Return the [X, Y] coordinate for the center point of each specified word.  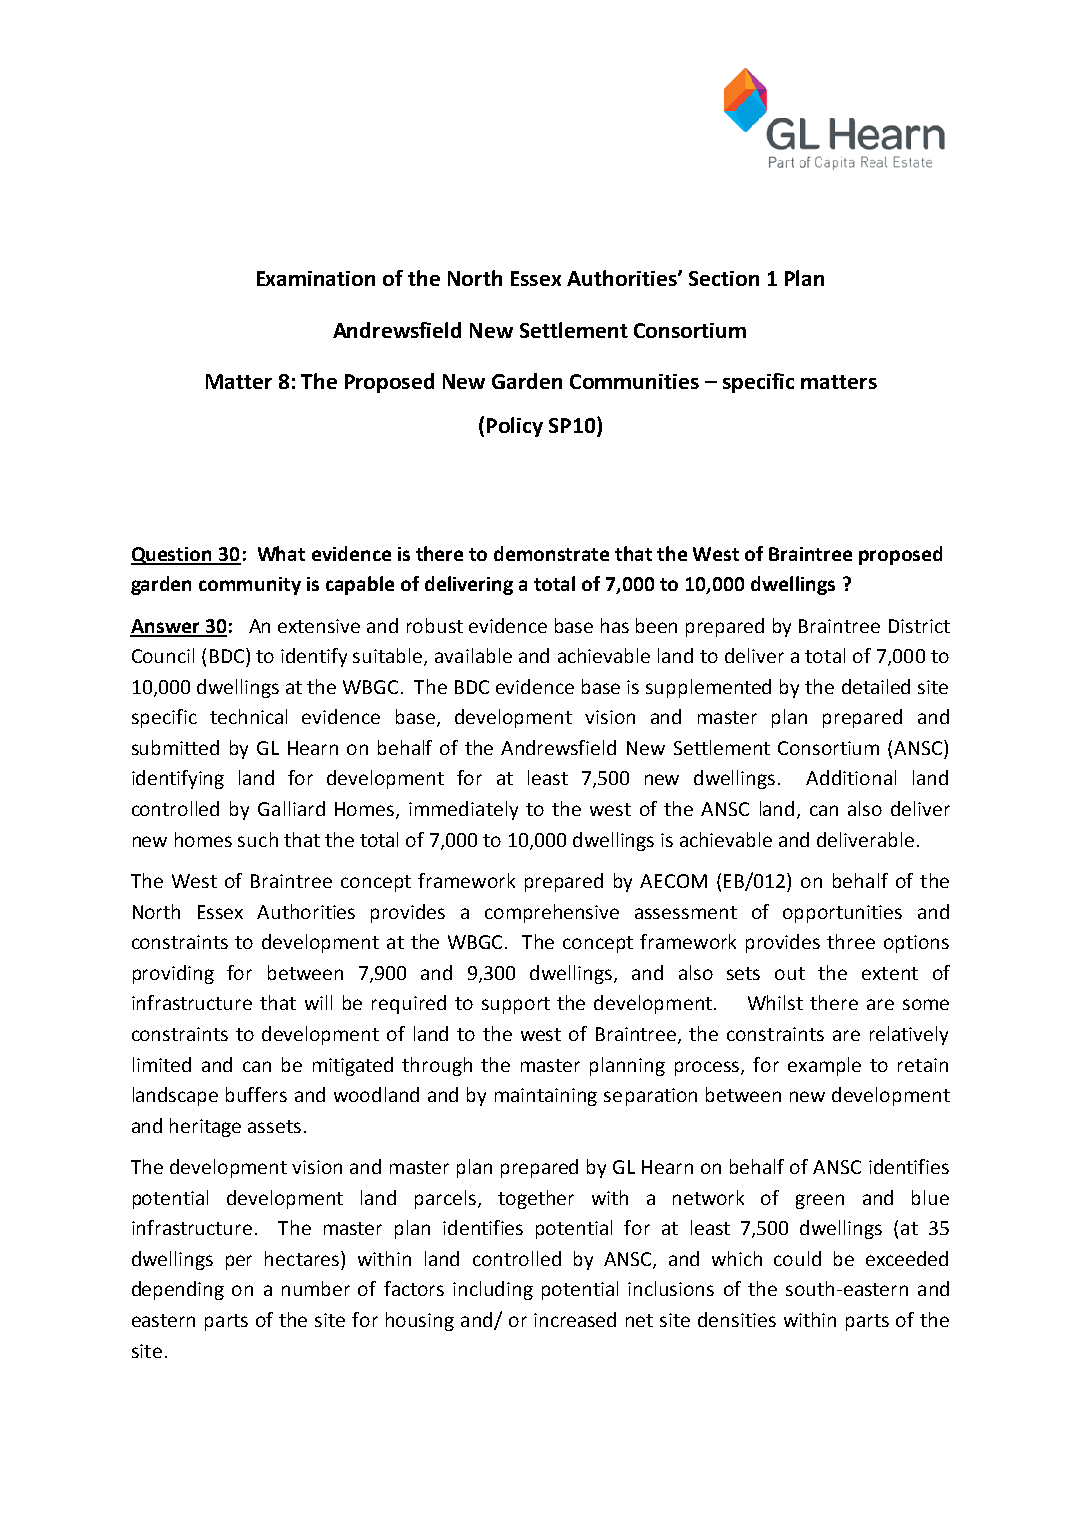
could [797, 1258]
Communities [634, 381]
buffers [256, 1094]
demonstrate [551, 553]
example [824, 1066]
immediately [463, 810]
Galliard [291, 808]
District [919, 626]
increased [575, 1319]
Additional [851, 777]
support [516, 1005]
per [239, 1262]
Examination [316, 278]
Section [724, 278]
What [281, 553]
